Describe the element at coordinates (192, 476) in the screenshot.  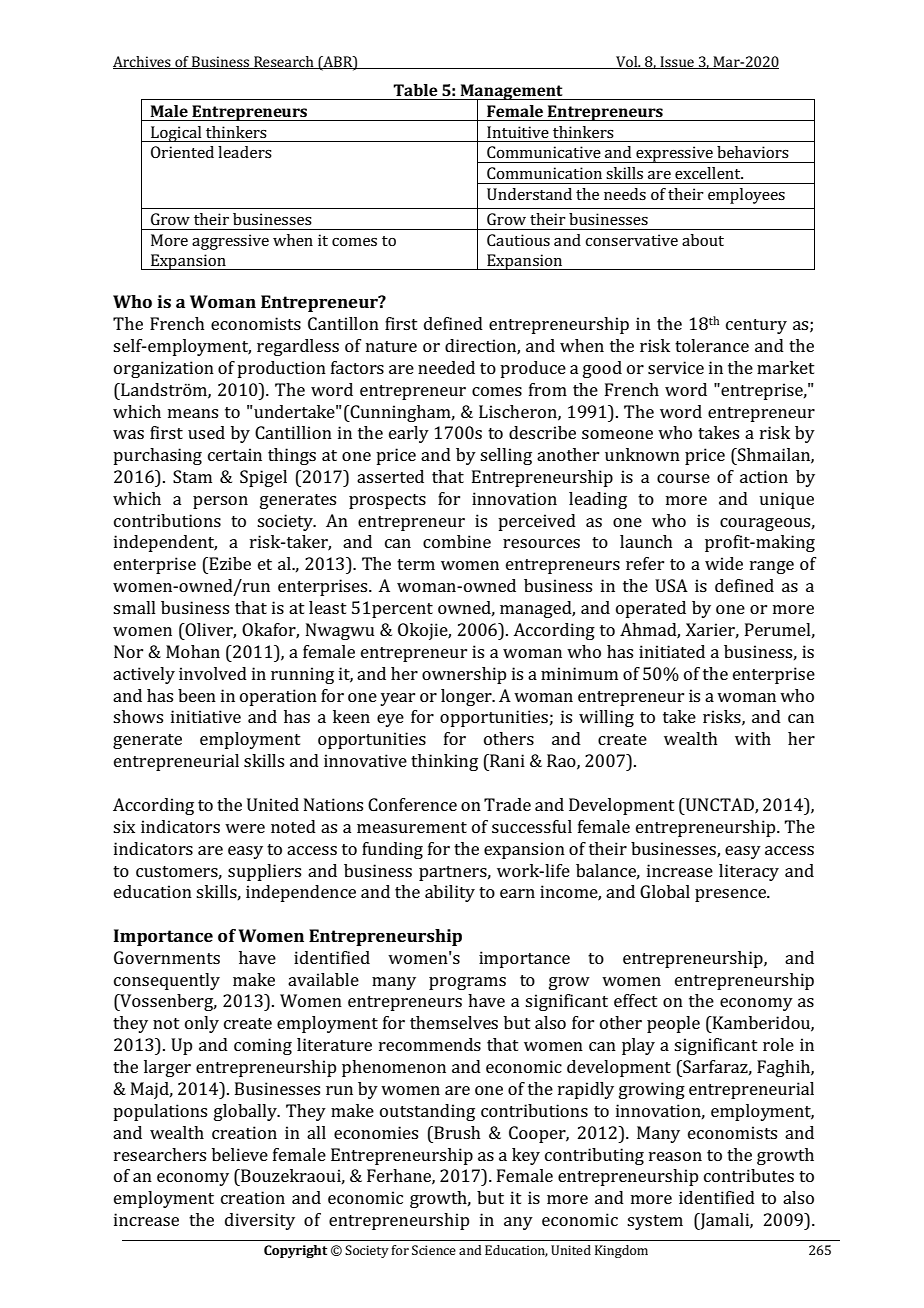
I see `Stam` at that location.
